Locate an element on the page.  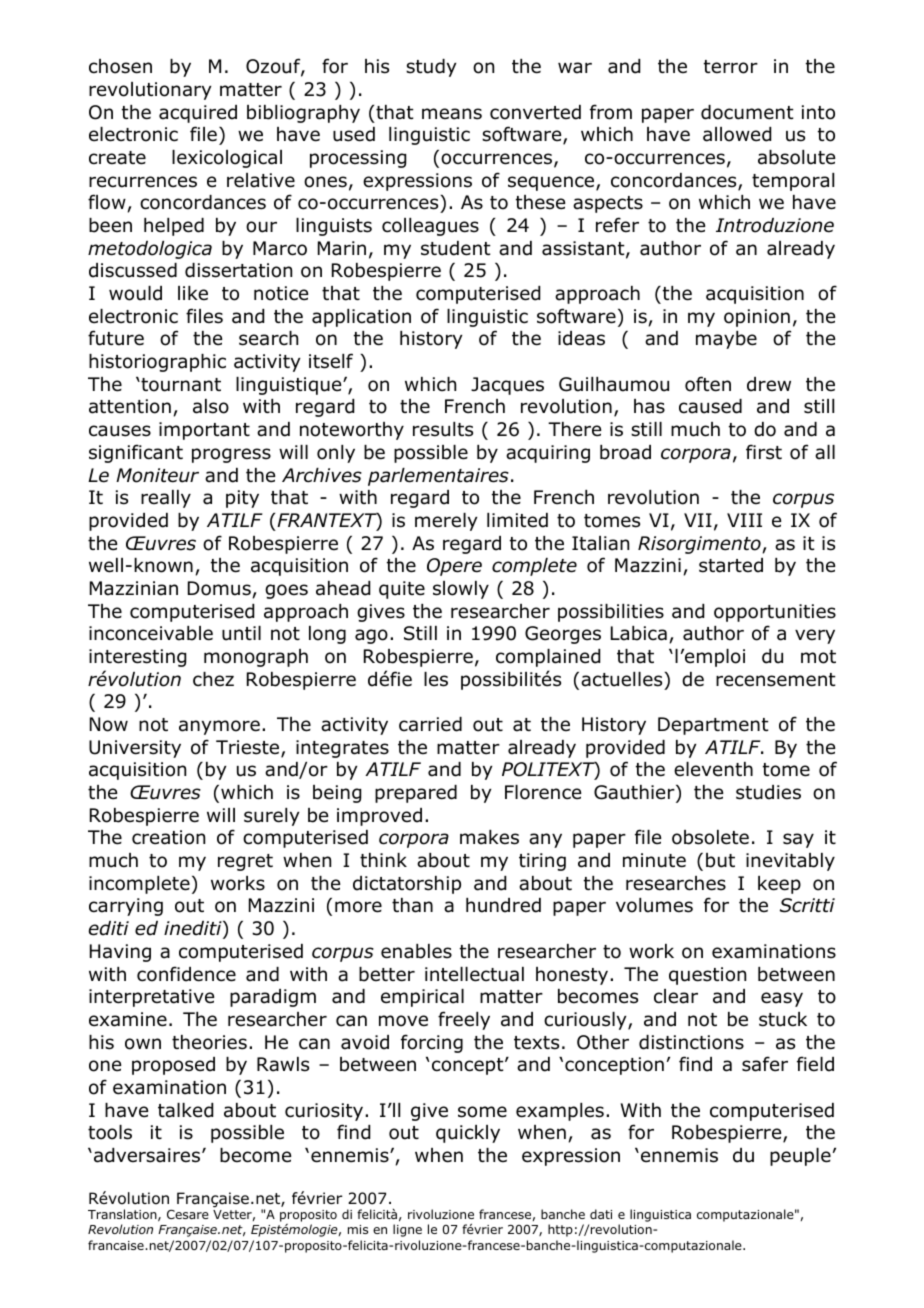
Jacques is located at coordinates (507, 386).
